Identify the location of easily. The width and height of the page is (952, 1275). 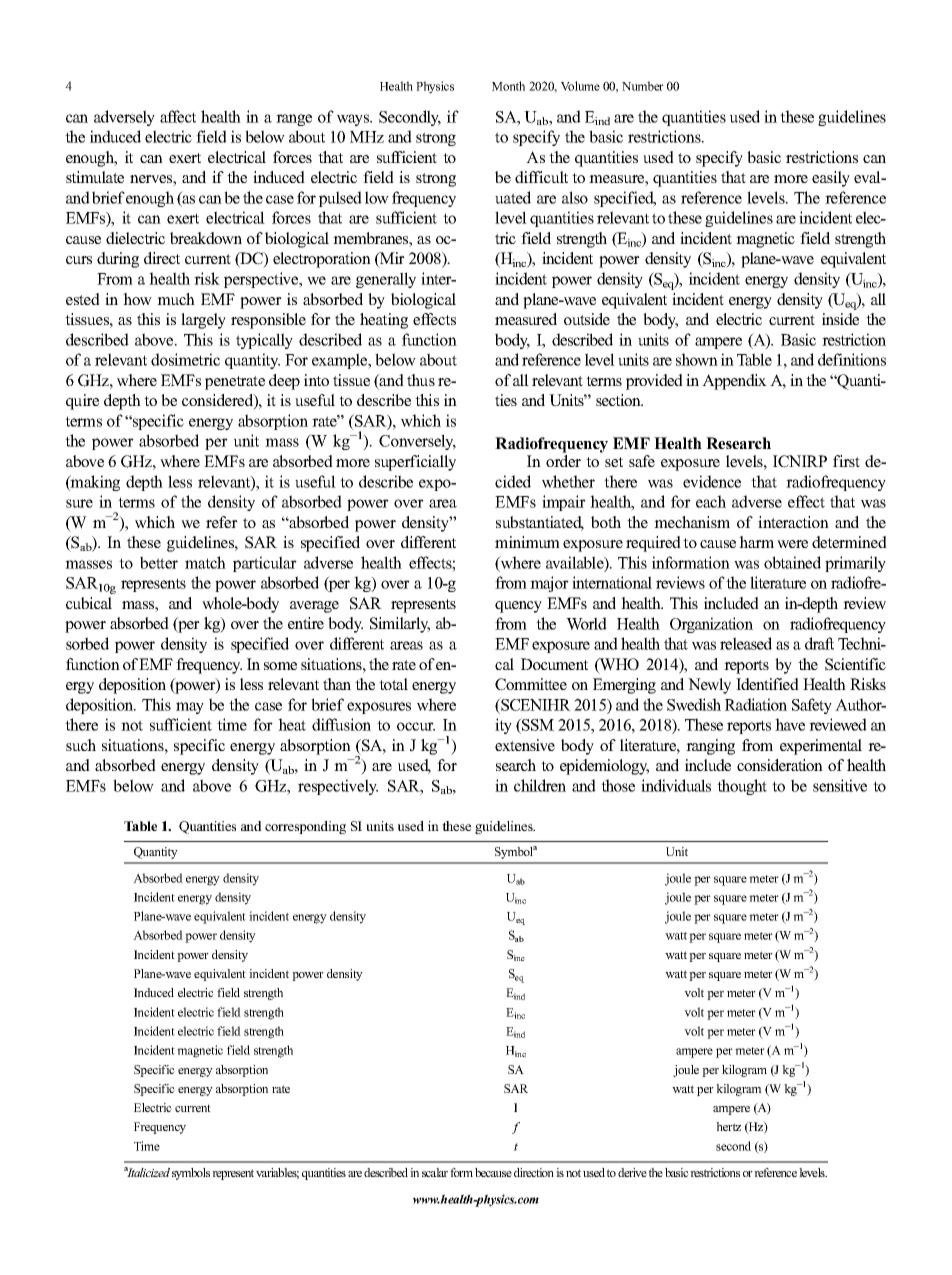
(831, 179).
